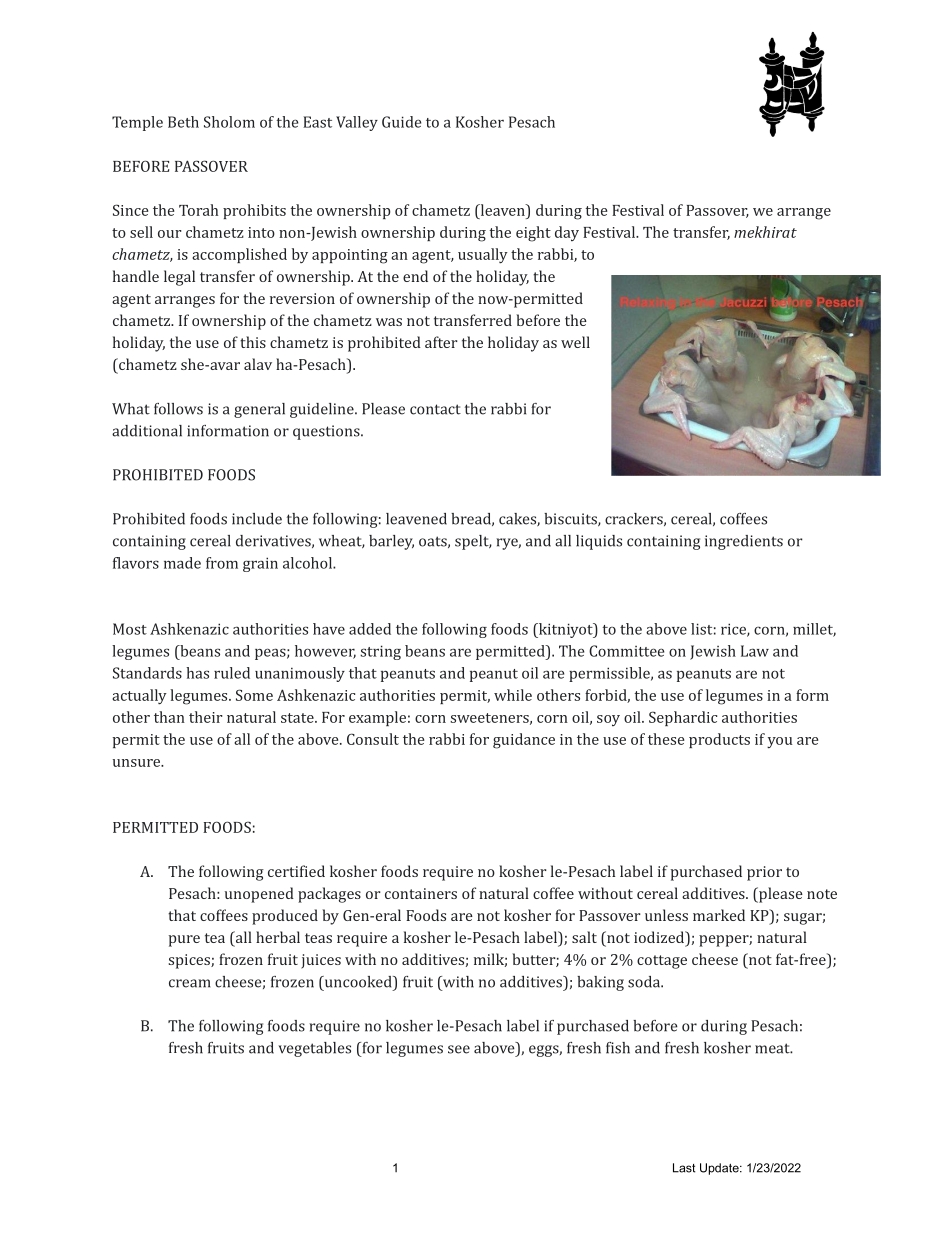 Image resolution: width=952 pixels, height=1233 pixels. I want to click on see, so click(459, 1049).
